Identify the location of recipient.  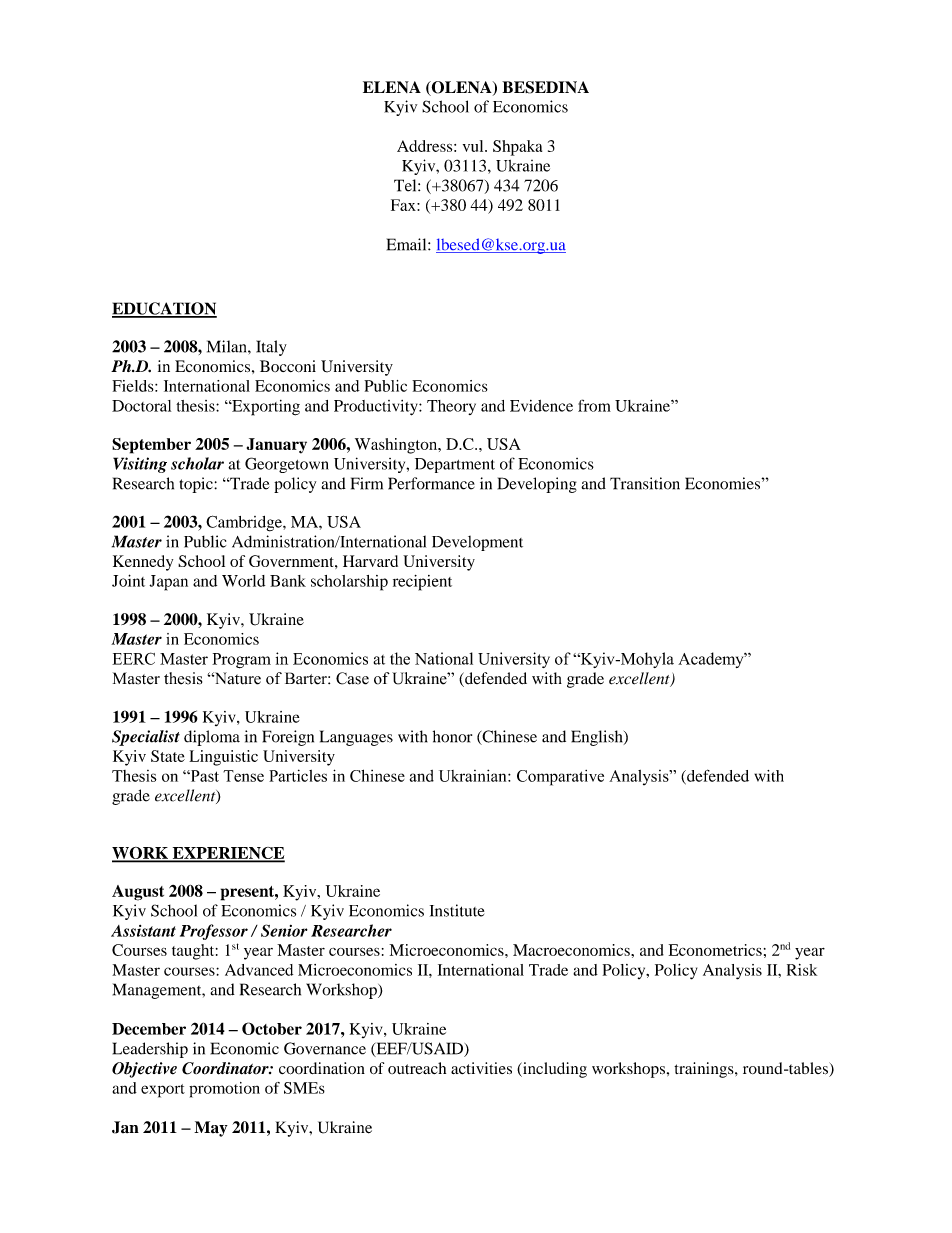
(422, 583).
